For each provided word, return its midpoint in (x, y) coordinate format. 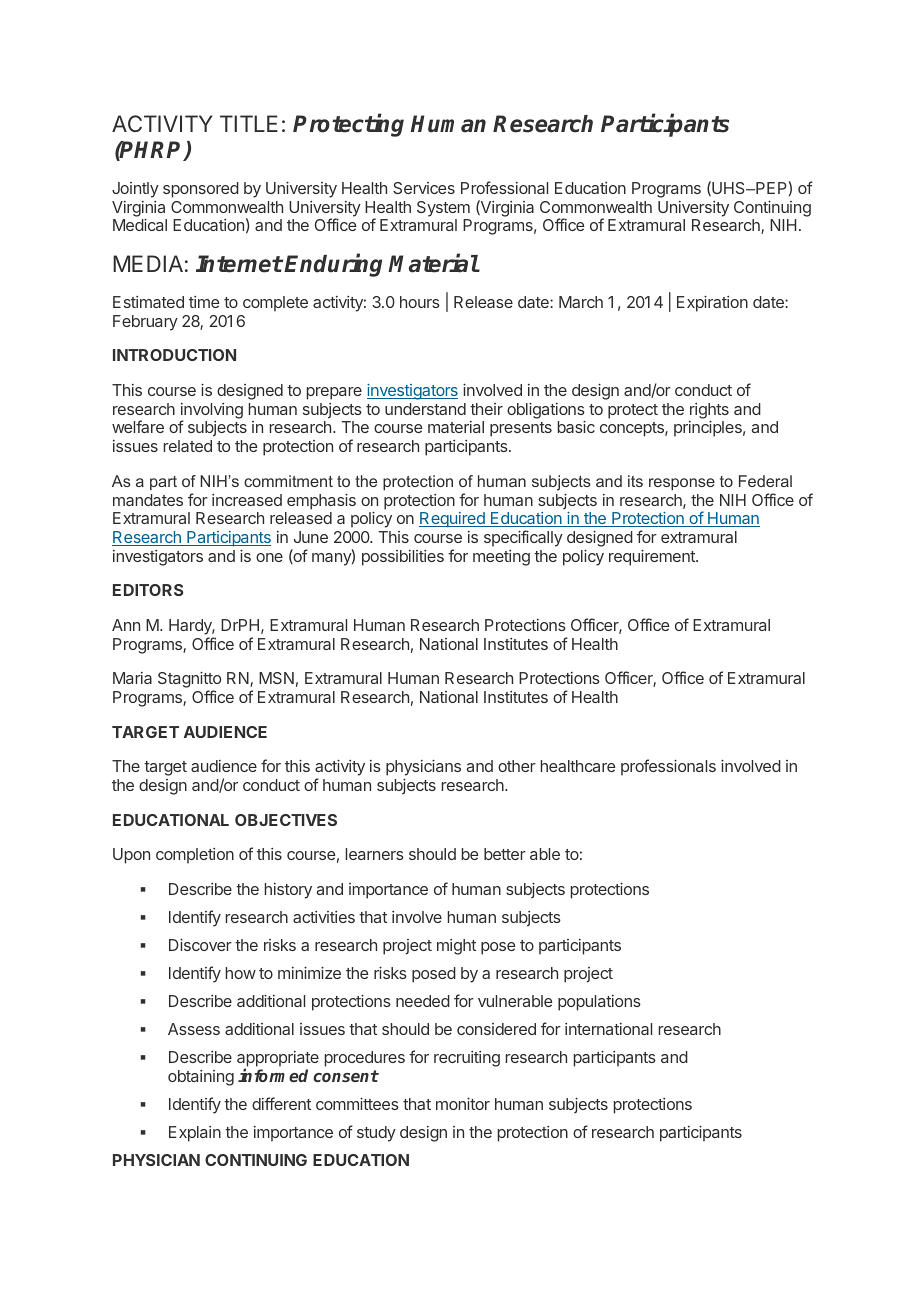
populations (599, 1003)
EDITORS (148, 590)
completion (195, 856)
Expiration (712, 303)
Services (424, 188)
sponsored (201, 190)
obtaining (201, 1078)
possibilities (403, 558)
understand (425, 409)
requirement (653, 557)
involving (212, 412)
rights (709, 412)
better (505, 854)
